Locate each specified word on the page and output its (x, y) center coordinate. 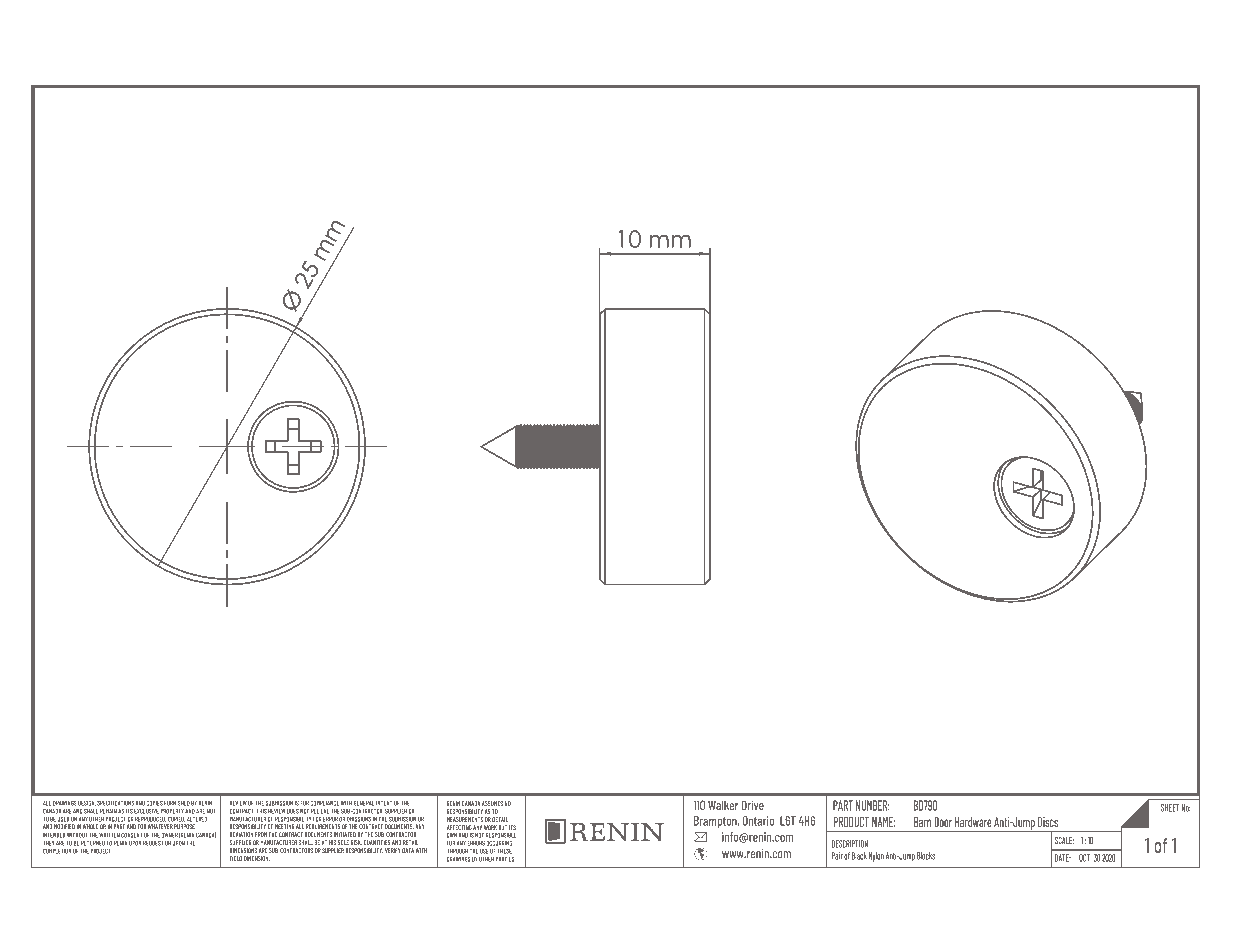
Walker (723, 805)
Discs (1048, 822)
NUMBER (873, 805)
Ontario (758, 821)
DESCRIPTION (850, 844)
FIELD (236, 858)
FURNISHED (177, 803)
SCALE (1064, 840)
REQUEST (153, 843)
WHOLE (90, 826)
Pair (837, 856)
